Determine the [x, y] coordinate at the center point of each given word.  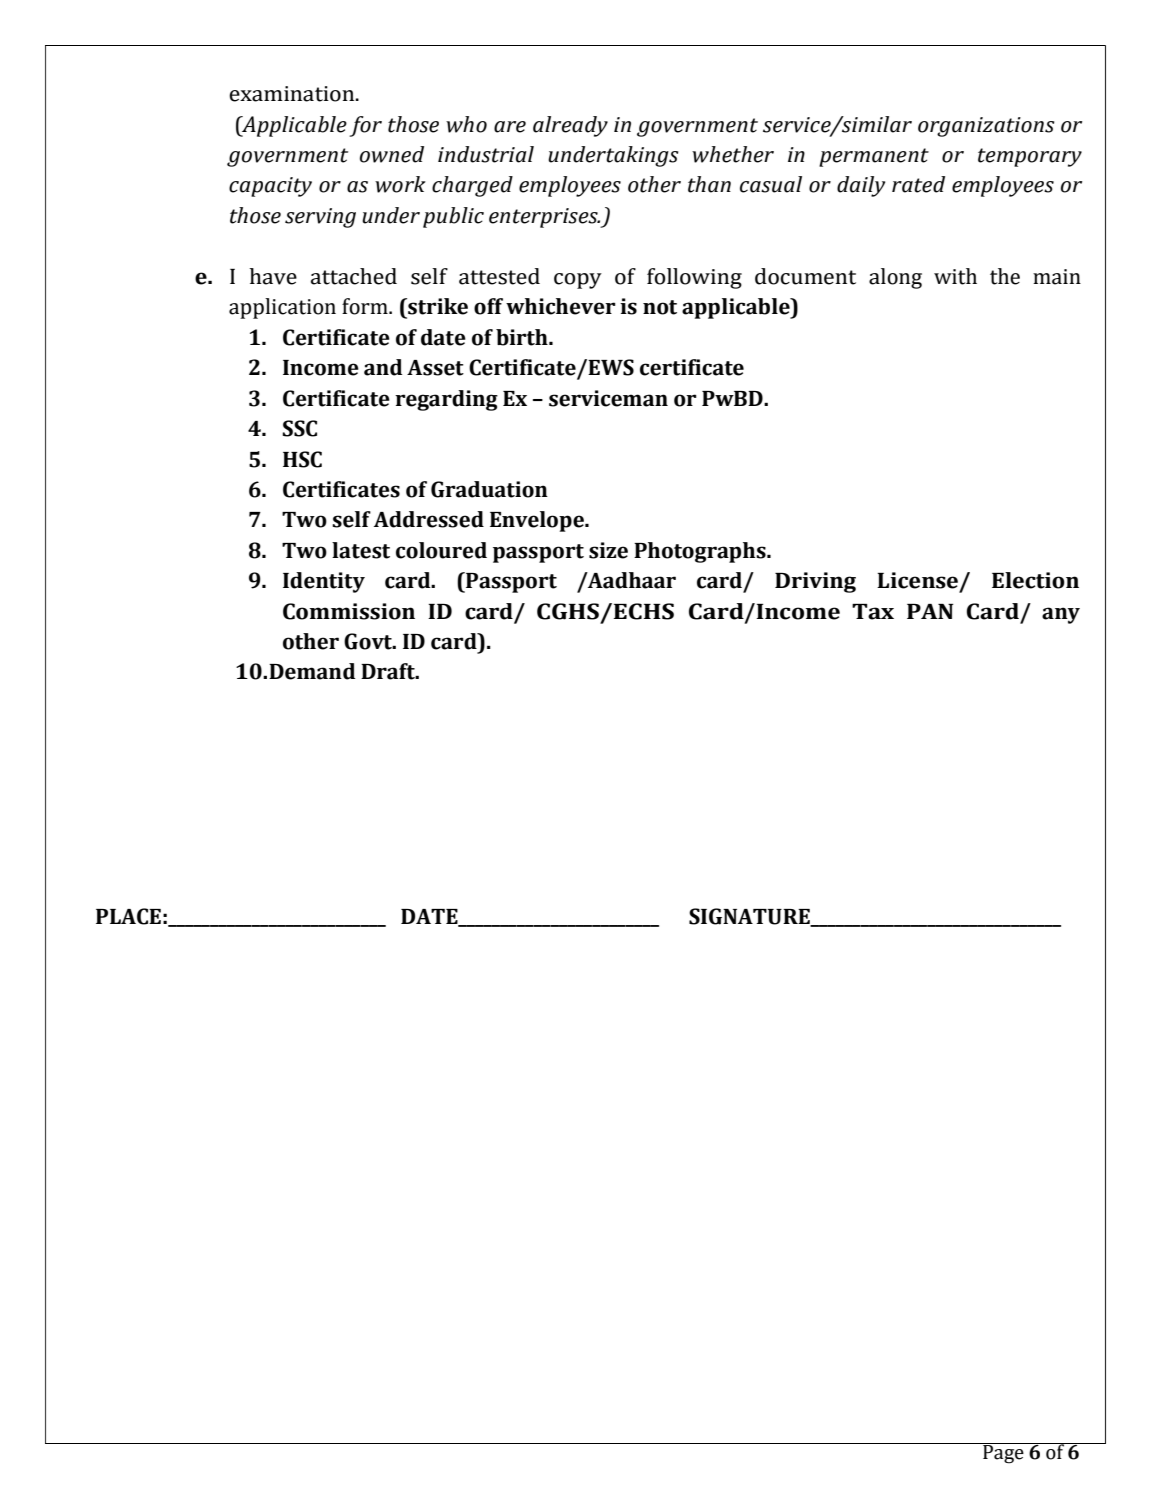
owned [392, 154]
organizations [986, 127]
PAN [930, 611]
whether [733, 154]
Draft [389, 671]
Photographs [701, 552]
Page [1003, 1453]
